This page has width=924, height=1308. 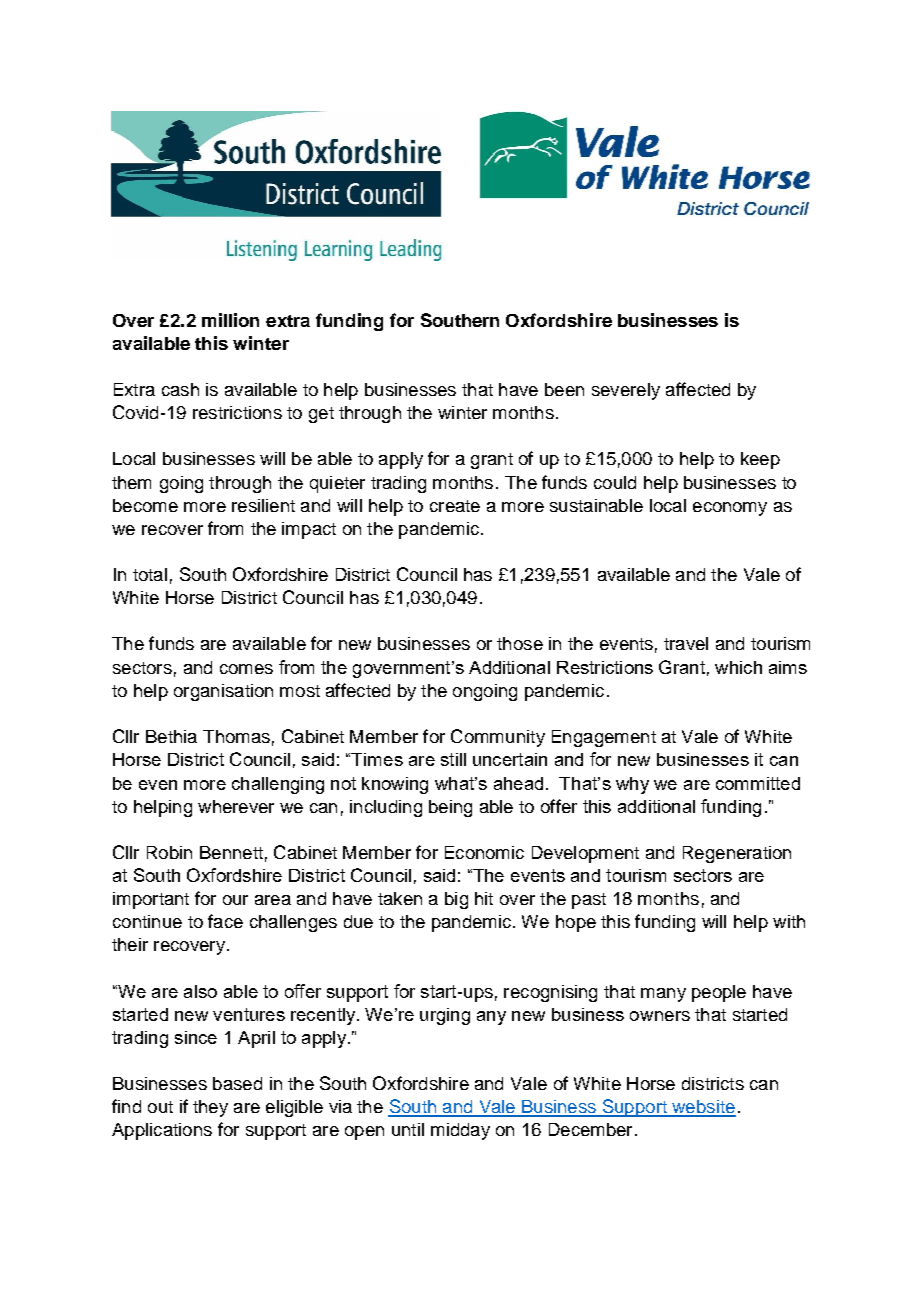 What do you see at coordinates (230, 320) in the page?
I see `million` at bounding box center [230, 320].
